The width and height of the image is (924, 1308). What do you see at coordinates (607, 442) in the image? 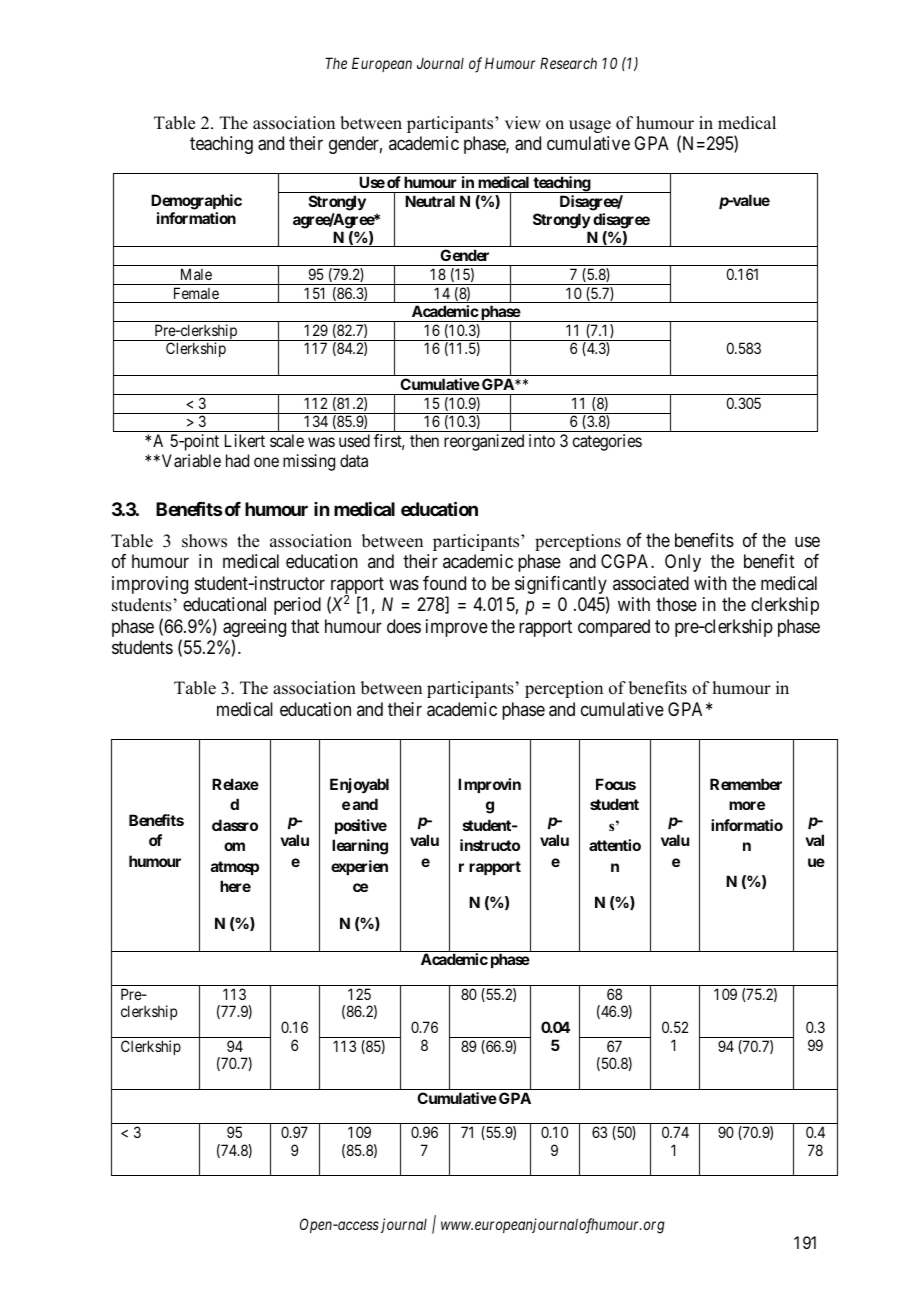
I see `categories` at bounding box center [607, 442].
